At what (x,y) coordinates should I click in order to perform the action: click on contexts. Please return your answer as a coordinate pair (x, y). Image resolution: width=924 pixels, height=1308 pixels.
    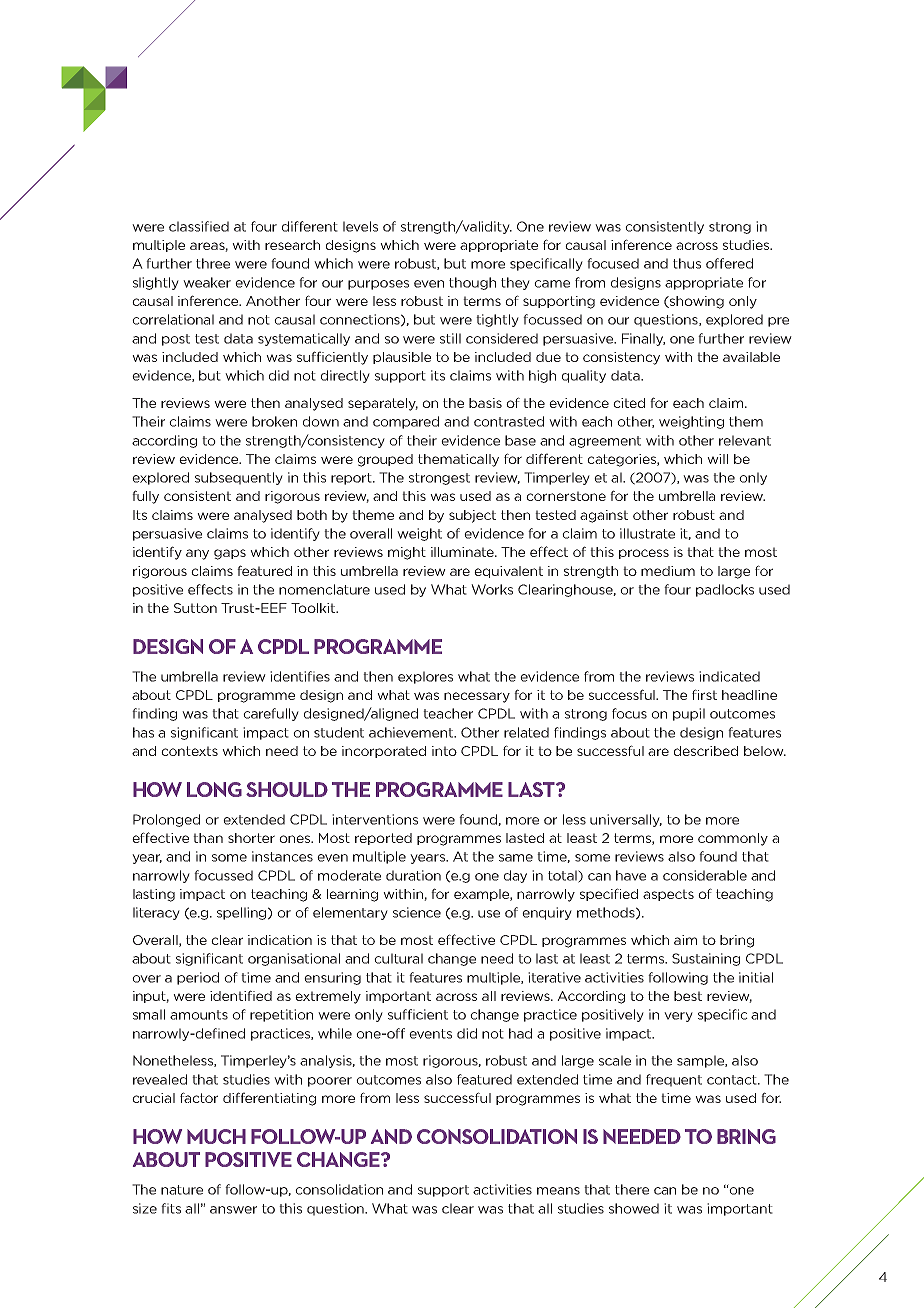
    Looking at the image, I should click on (189, 751).
